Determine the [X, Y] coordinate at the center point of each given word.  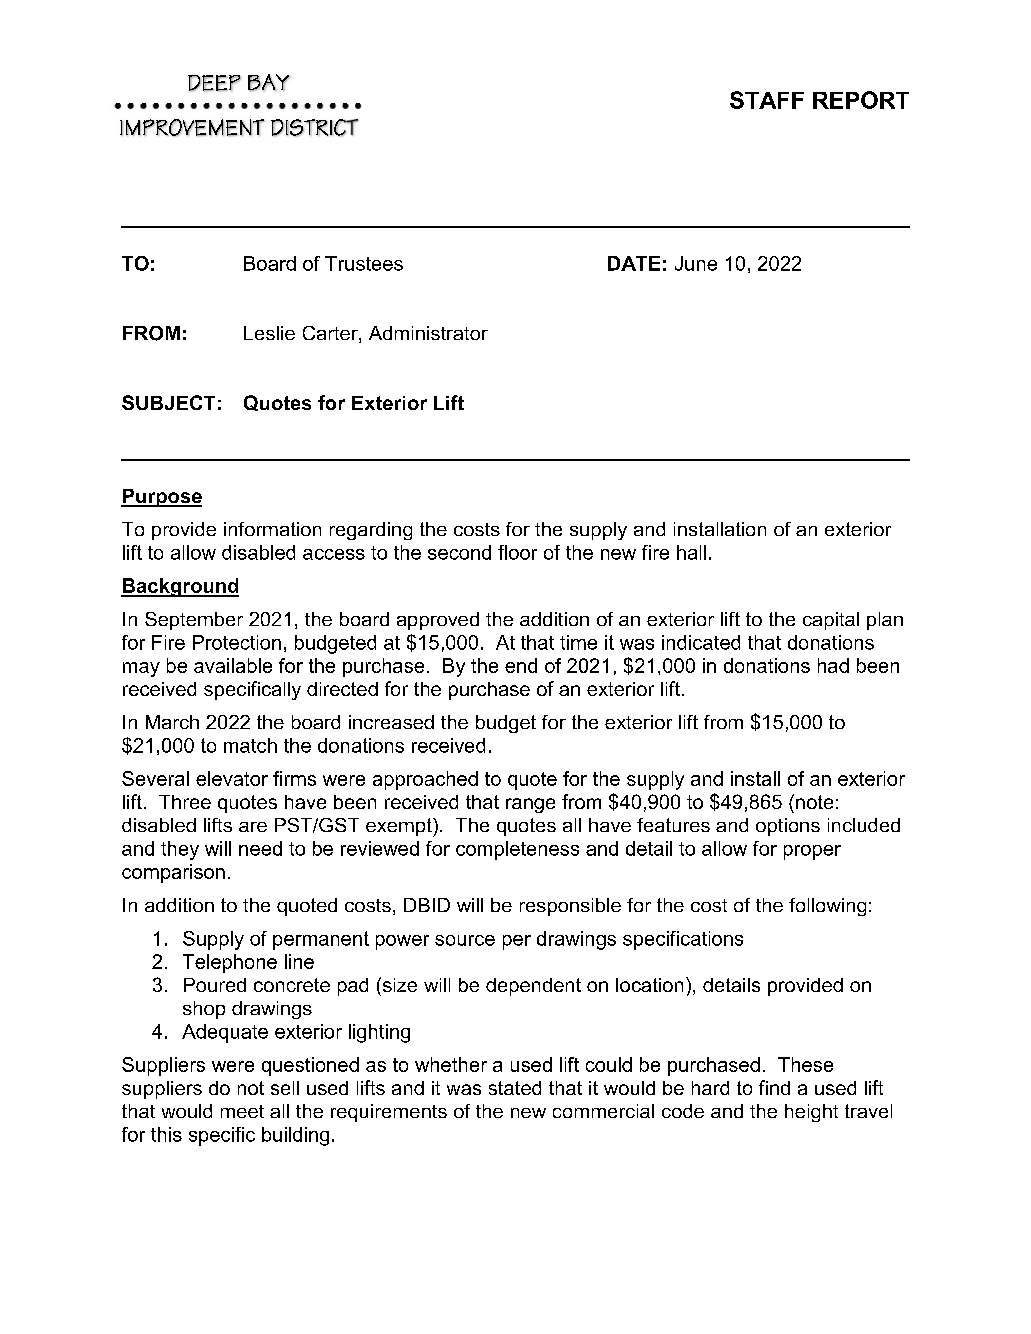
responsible [570, 907]
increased [391, 722]
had [833, 665]
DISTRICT [315, 128]
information [272, 529]
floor [517, 552]
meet [242, 1111]
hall [691, 552]
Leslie [269, 333]
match [250, 745]
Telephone [230, 963]
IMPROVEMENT [192, 128]
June [696, 263]
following [827, 907]
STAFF [767, 100]
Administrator [428, 333]
